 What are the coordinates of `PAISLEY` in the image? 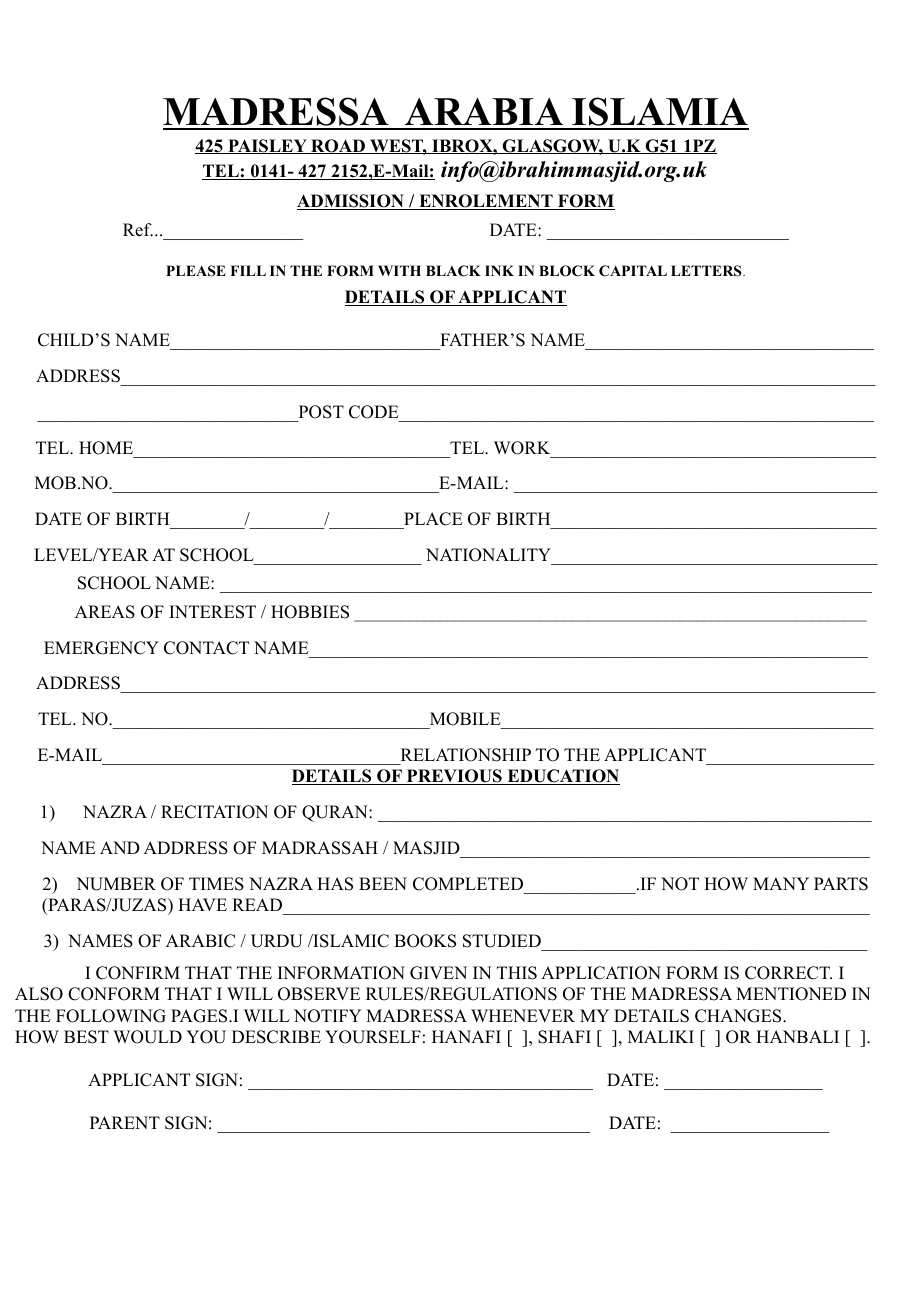 It's located at (267, 146).
